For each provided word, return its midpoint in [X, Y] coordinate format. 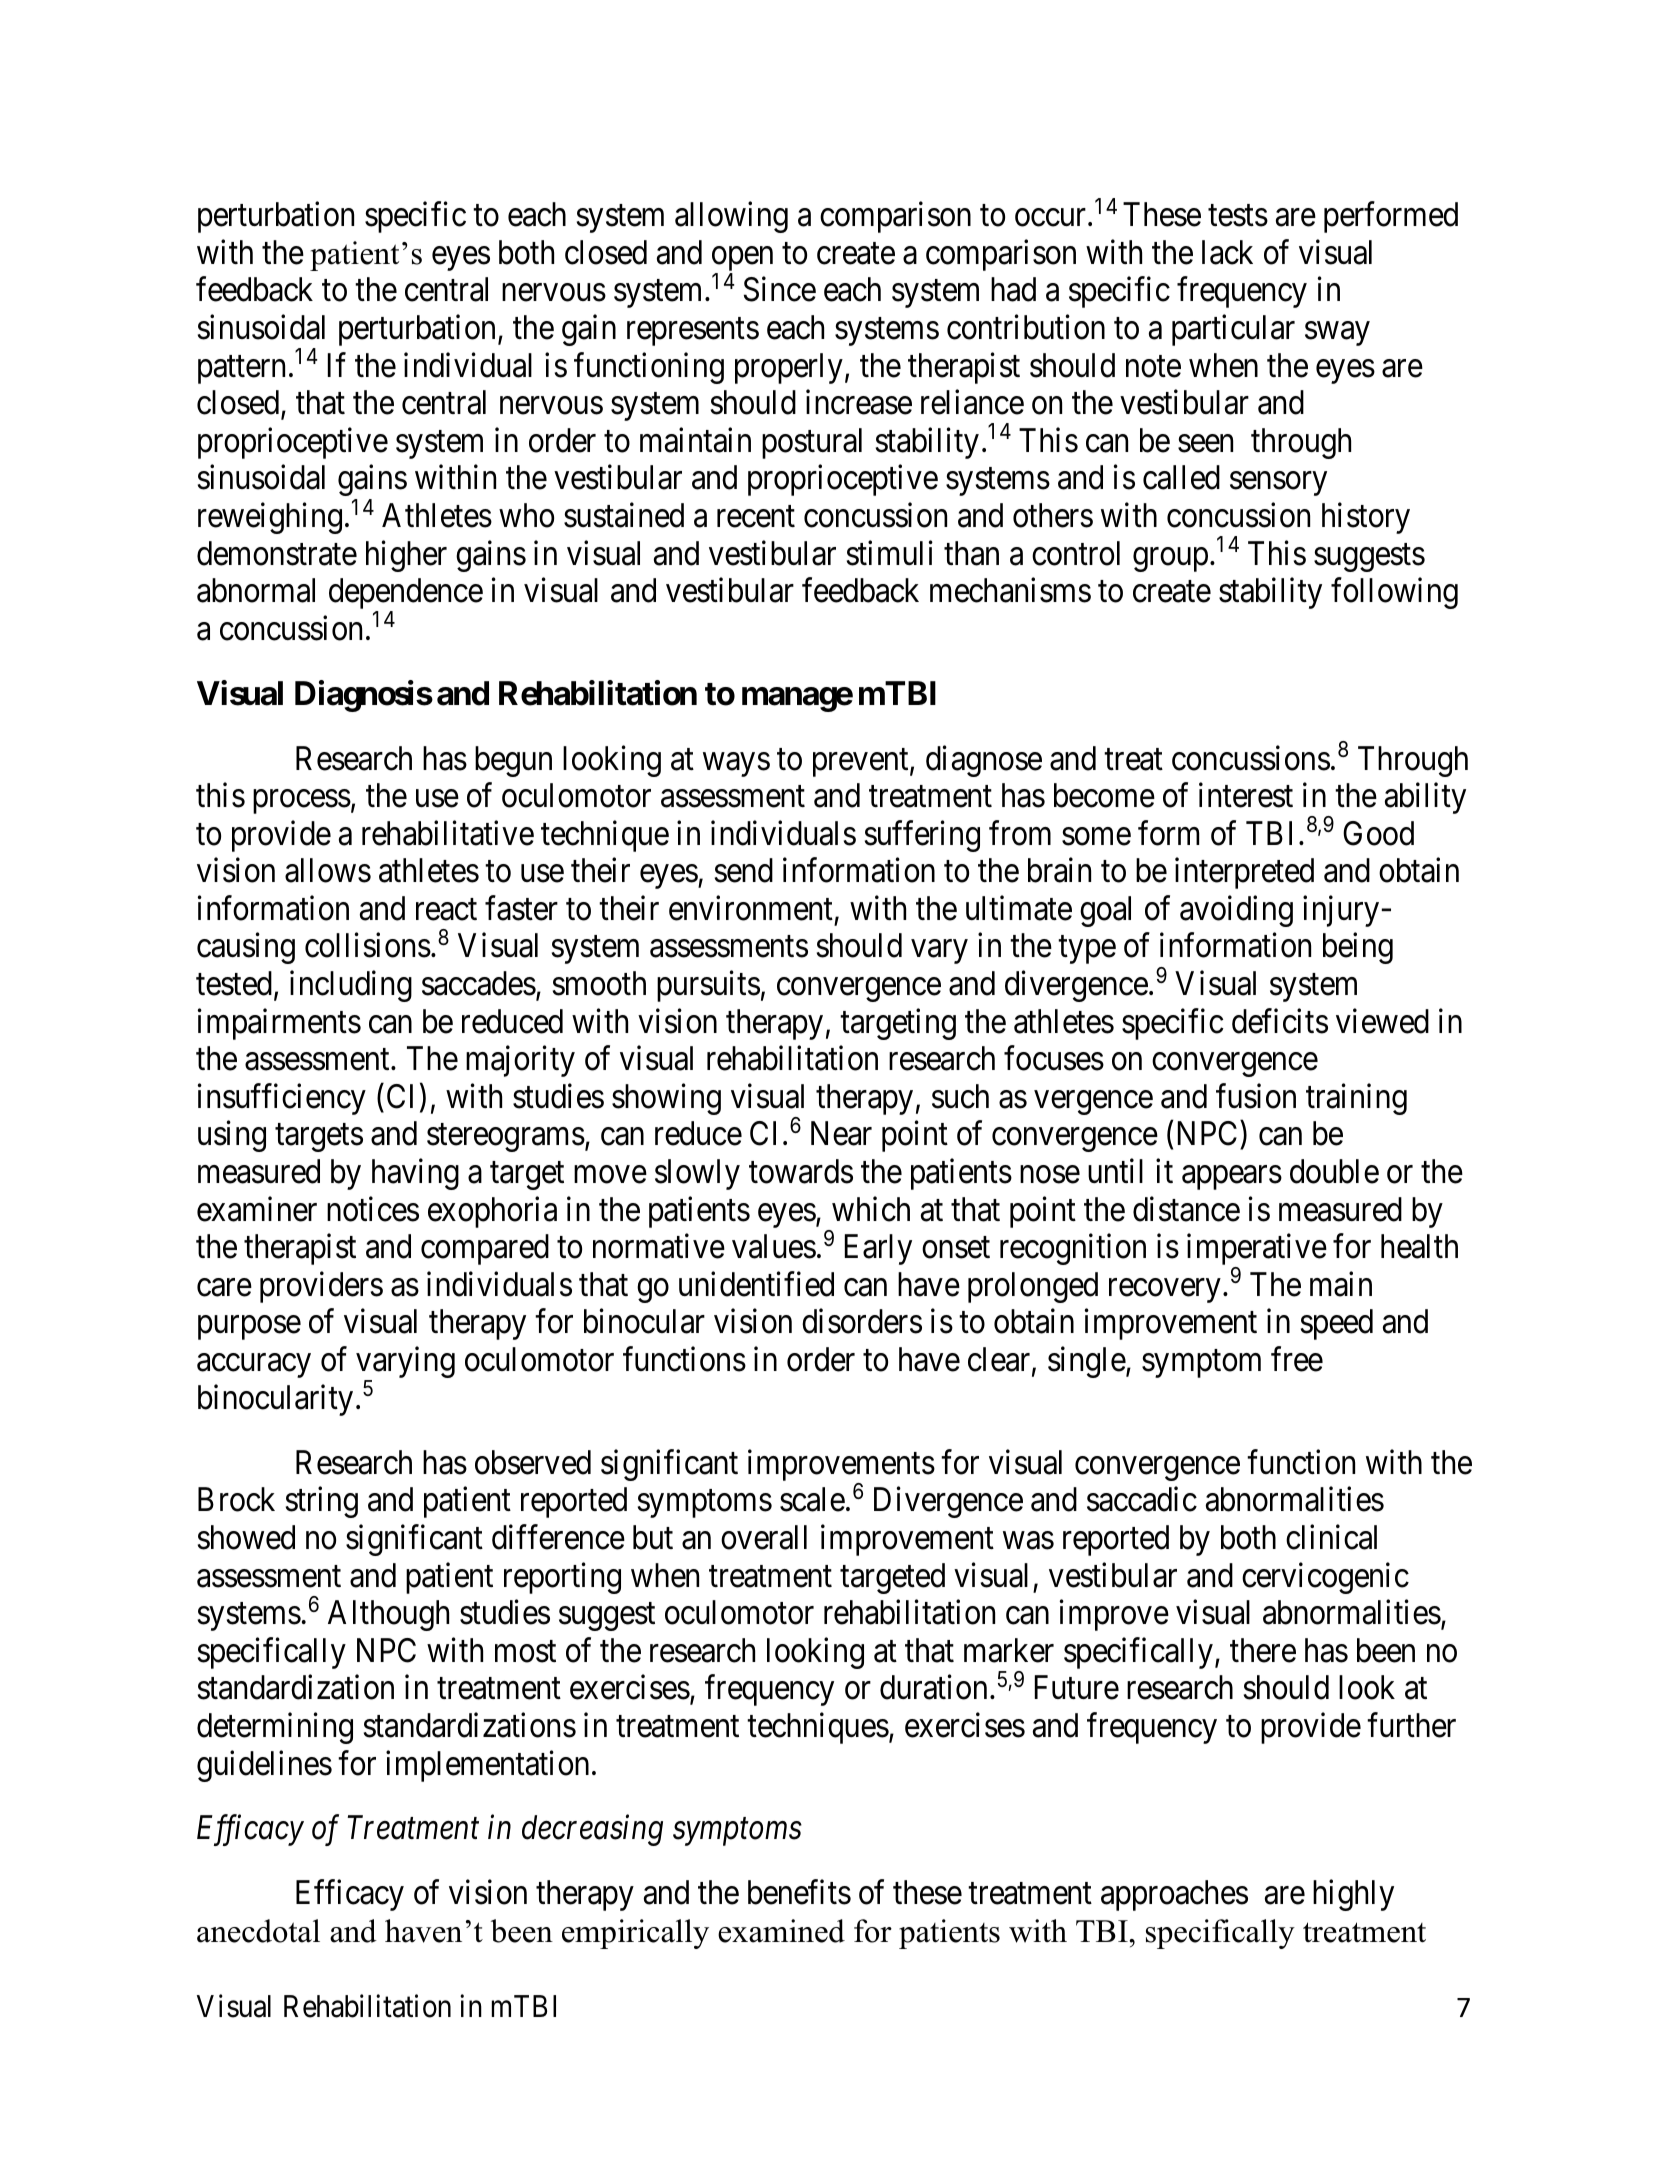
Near [841, 1134]
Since [780, 289]
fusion [1256, 1096]
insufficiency [282, 1099]
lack [1227, 252]
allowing [731, 217]
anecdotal [258, 1931]
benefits [799, 1892]
